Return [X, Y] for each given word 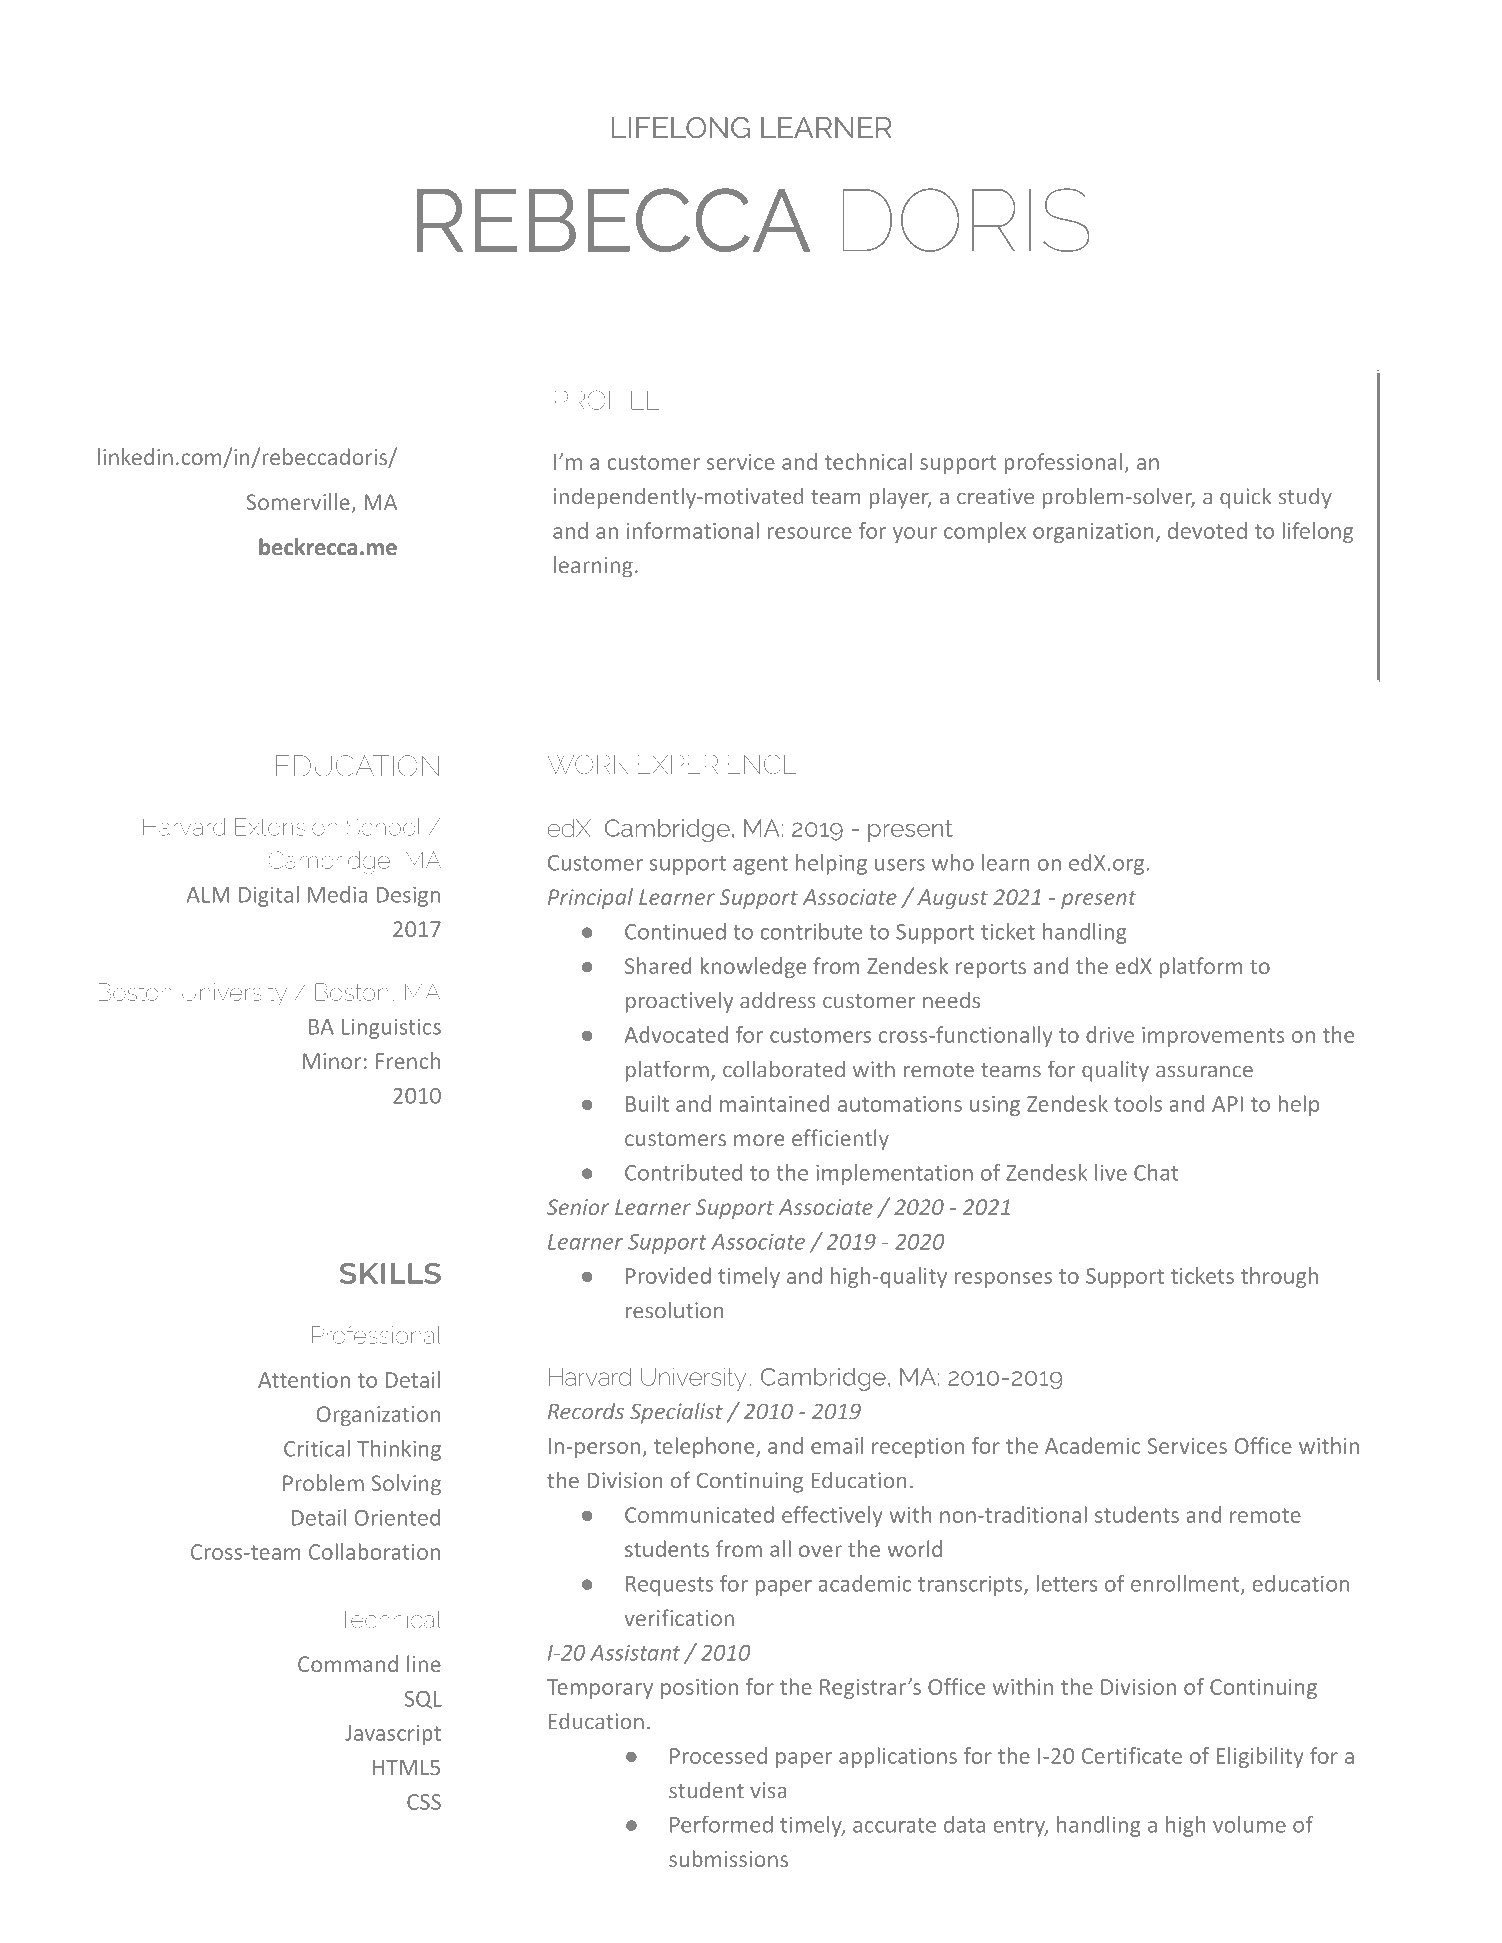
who [953, 862]
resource [810, 533]
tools [1138, 1103]
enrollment [1186, 1584]
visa [768, 1790]
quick [1246, 498]
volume [1249, 1824]
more [759, 1140]
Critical [317, 1448]
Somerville [299, 503]
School [384, 827]
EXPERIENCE [717, 764]
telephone [705, 1447]
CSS [424, 1802]
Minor [332, 1061]
